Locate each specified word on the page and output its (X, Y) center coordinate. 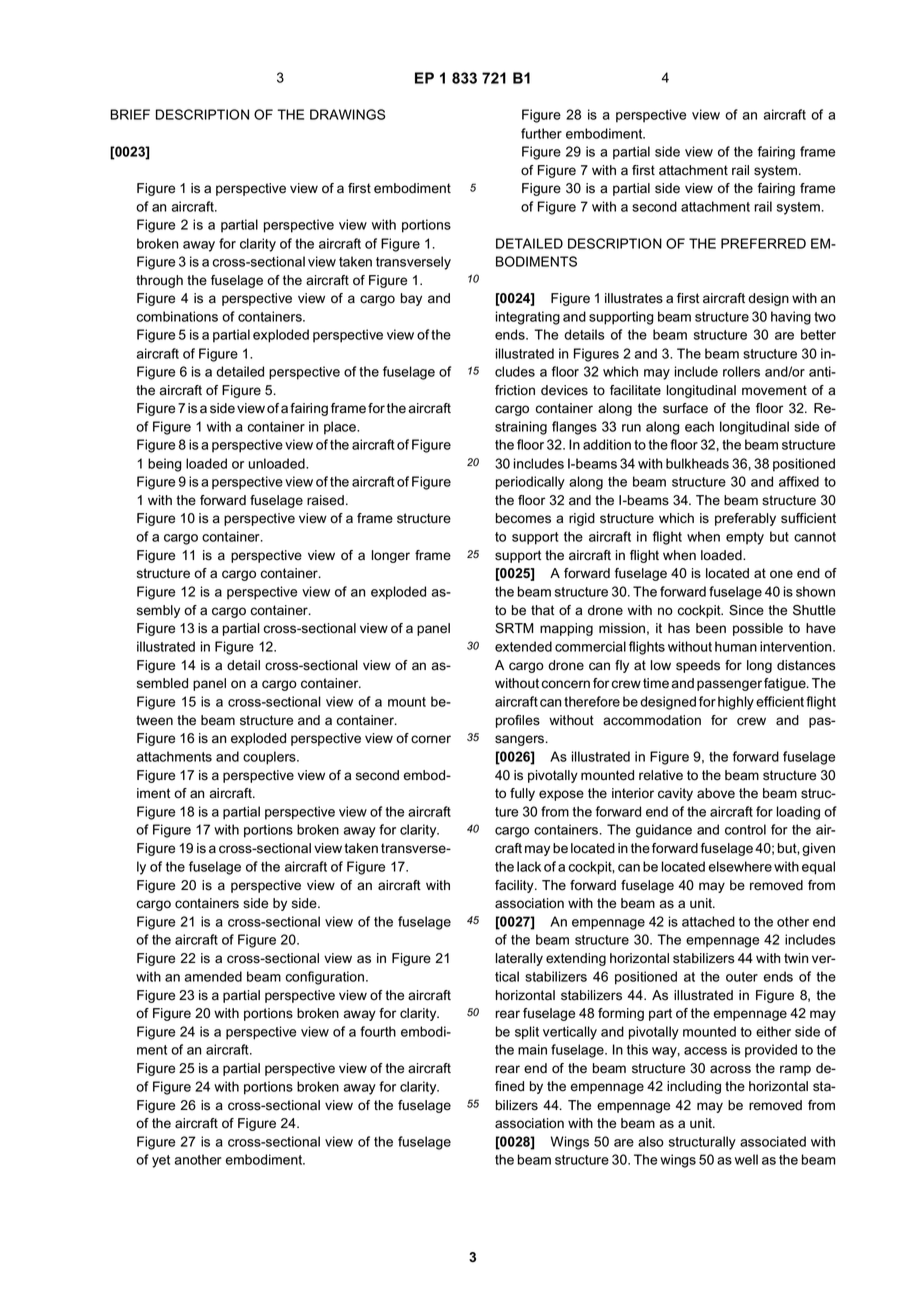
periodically (530, 483)
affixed (799, 481)
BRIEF (130, 114)
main (532, 1049)
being (164, 465)
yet (161, 1161)
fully (522, 794)
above (716, 793)
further (541, 133)
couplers (270, 758)
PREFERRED (763, 243)
